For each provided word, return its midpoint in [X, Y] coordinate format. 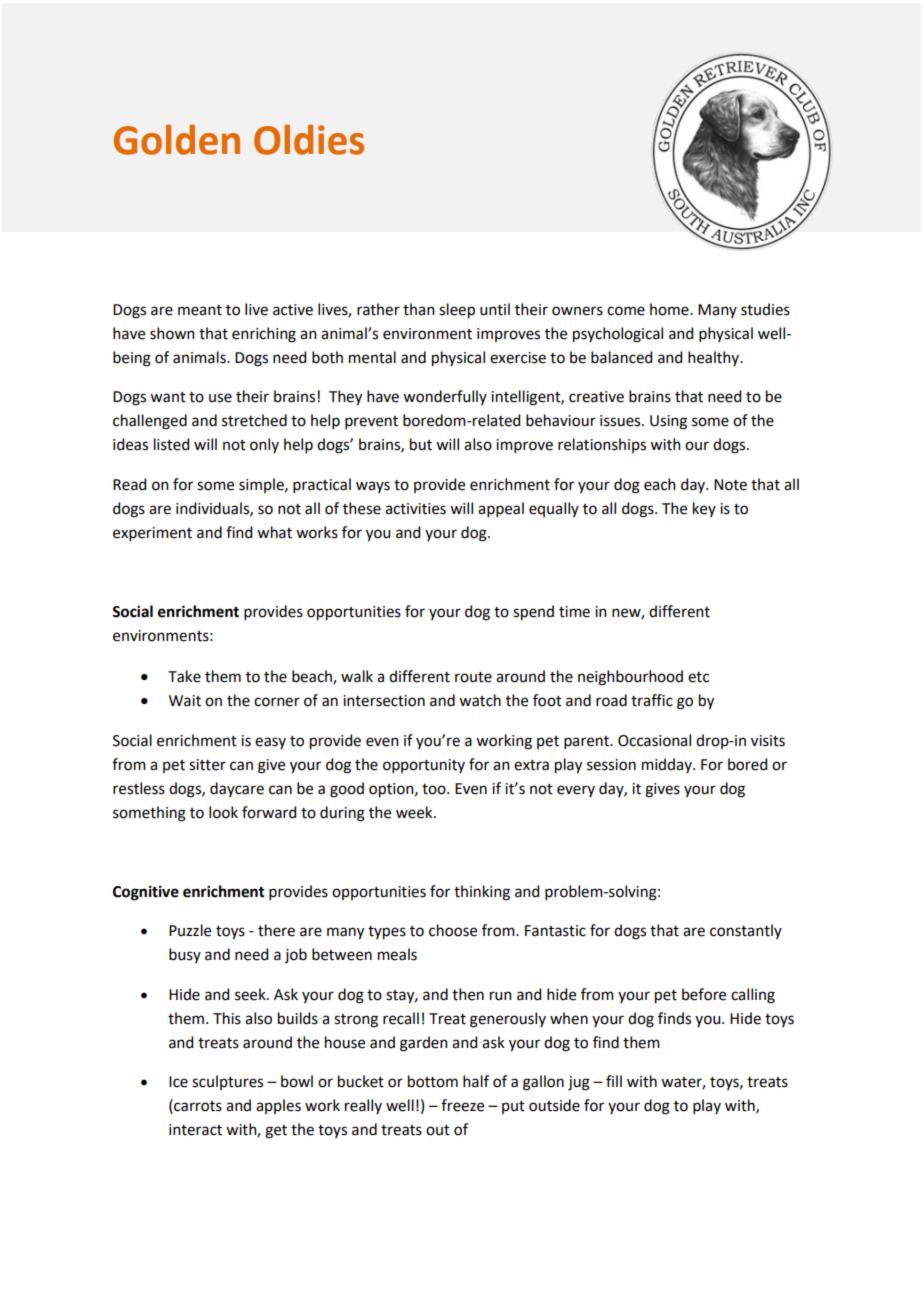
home [670, 309]
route [473, 677]
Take [184, 676]
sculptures [227, 1082]
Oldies [309, 140]
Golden [177, 140]
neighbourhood [630, 678]
